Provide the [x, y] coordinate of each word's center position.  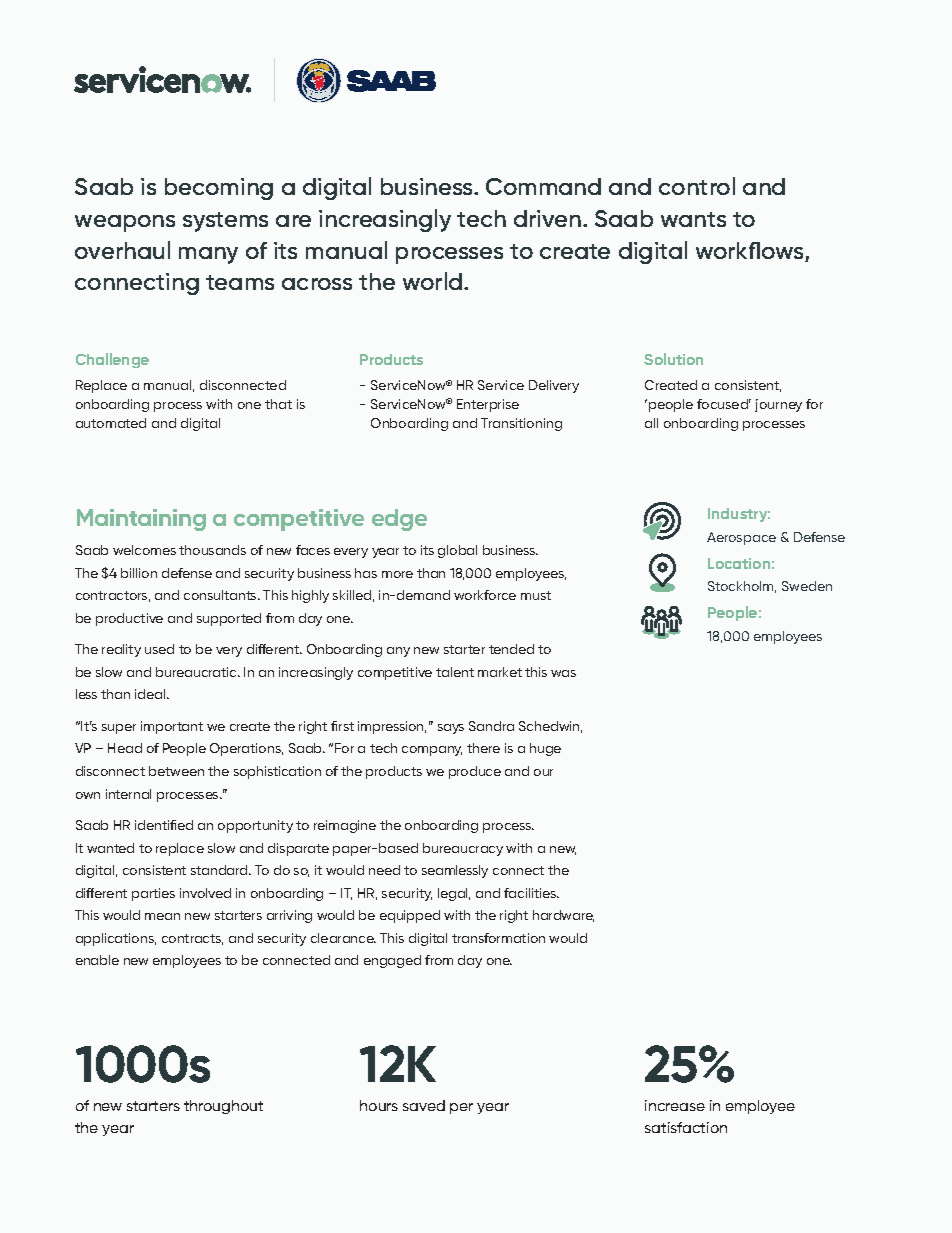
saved [424, 1105]
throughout [223, 1107]
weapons [125, 223]
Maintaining [141, 520]
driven [547, 218]
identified [164, 825]
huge [545, 749]
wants [693, 219]
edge [399, 520]
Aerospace [741, 538]
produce [475, 772]
